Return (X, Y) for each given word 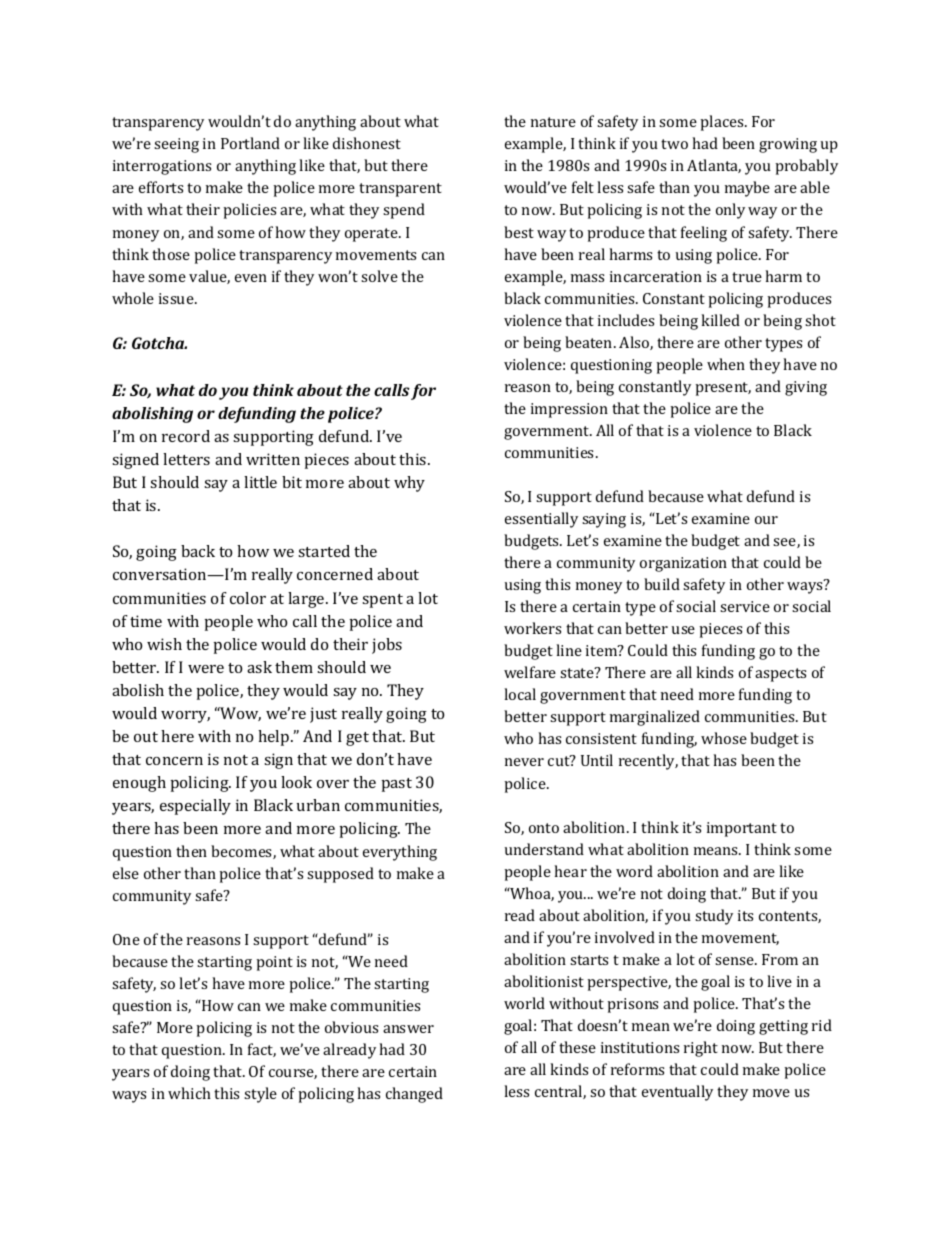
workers (532, 628)
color (248, 598)
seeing (176, 145)
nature (553, 122)
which (189, 1093)
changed (414, 1095)
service (745, 606)
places (723, 123)
